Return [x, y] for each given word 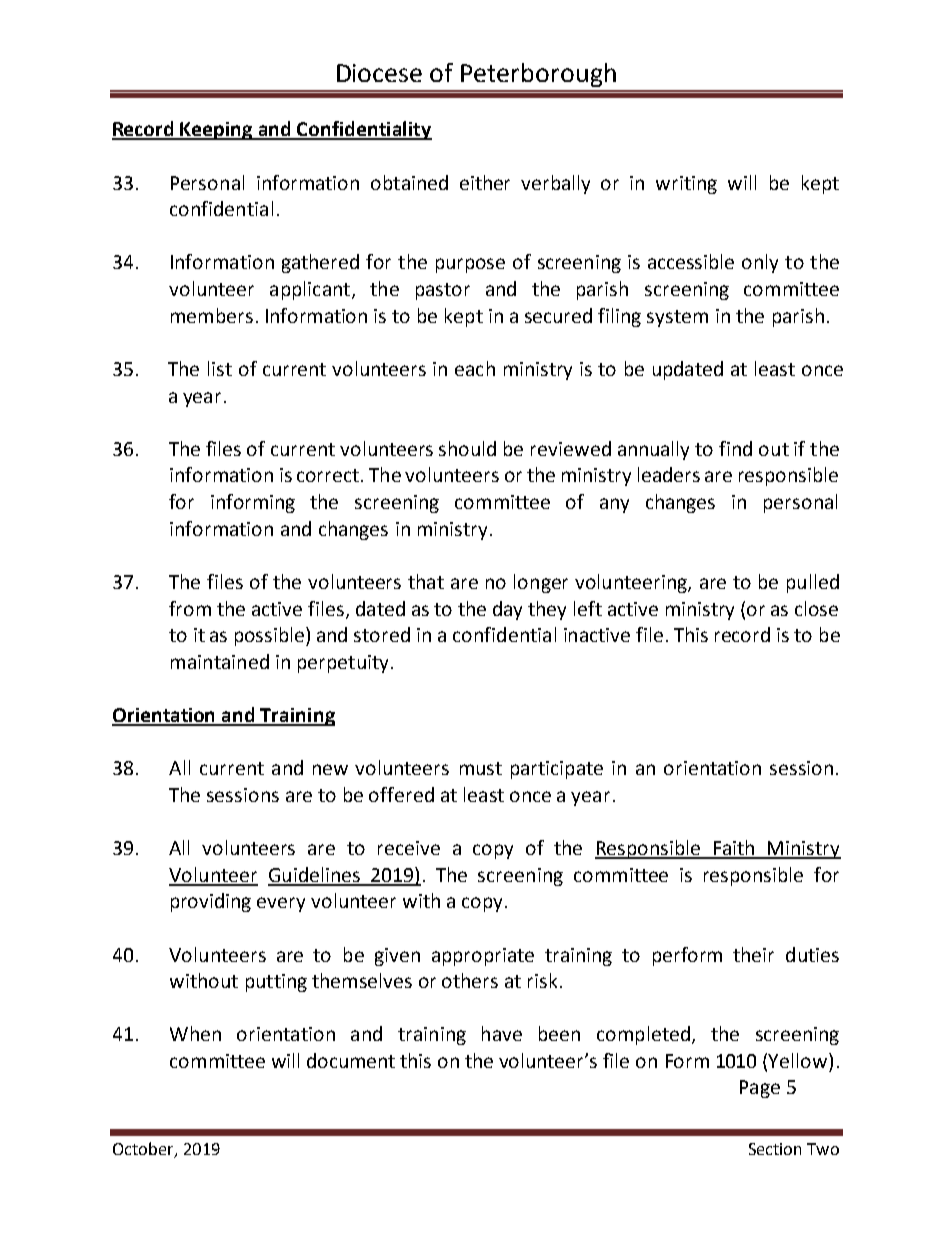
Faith [734, 849]
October [144, 1150]
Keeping [217, 131]
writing [686, 185]
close [816, 608]
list [220, 368]
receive [409, 848]
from [190, 608]
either [485, 182]
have [502, 1033]
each [475, 368]
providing [211, 902]
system [677, 318]
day [507, 610]
